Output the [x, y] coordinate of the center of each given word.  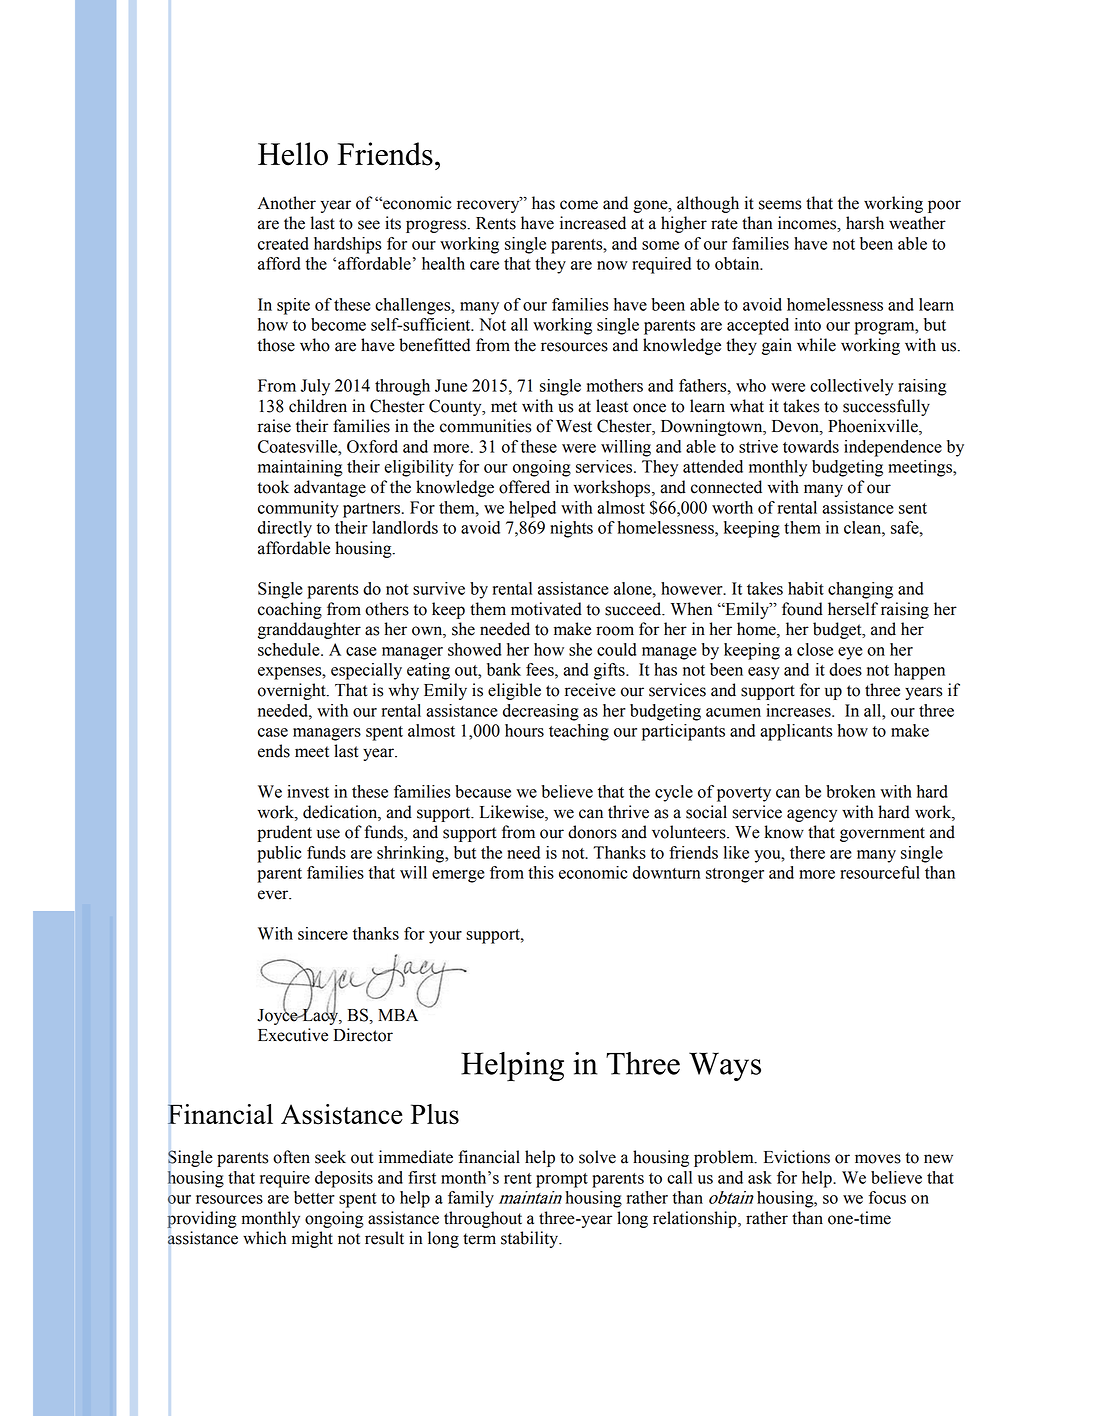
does [845, 669]
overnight [293, 691]
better [314, 1197]
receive [590, 690]
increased [593, 223]
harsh [865, 223]
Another [287, 203]
